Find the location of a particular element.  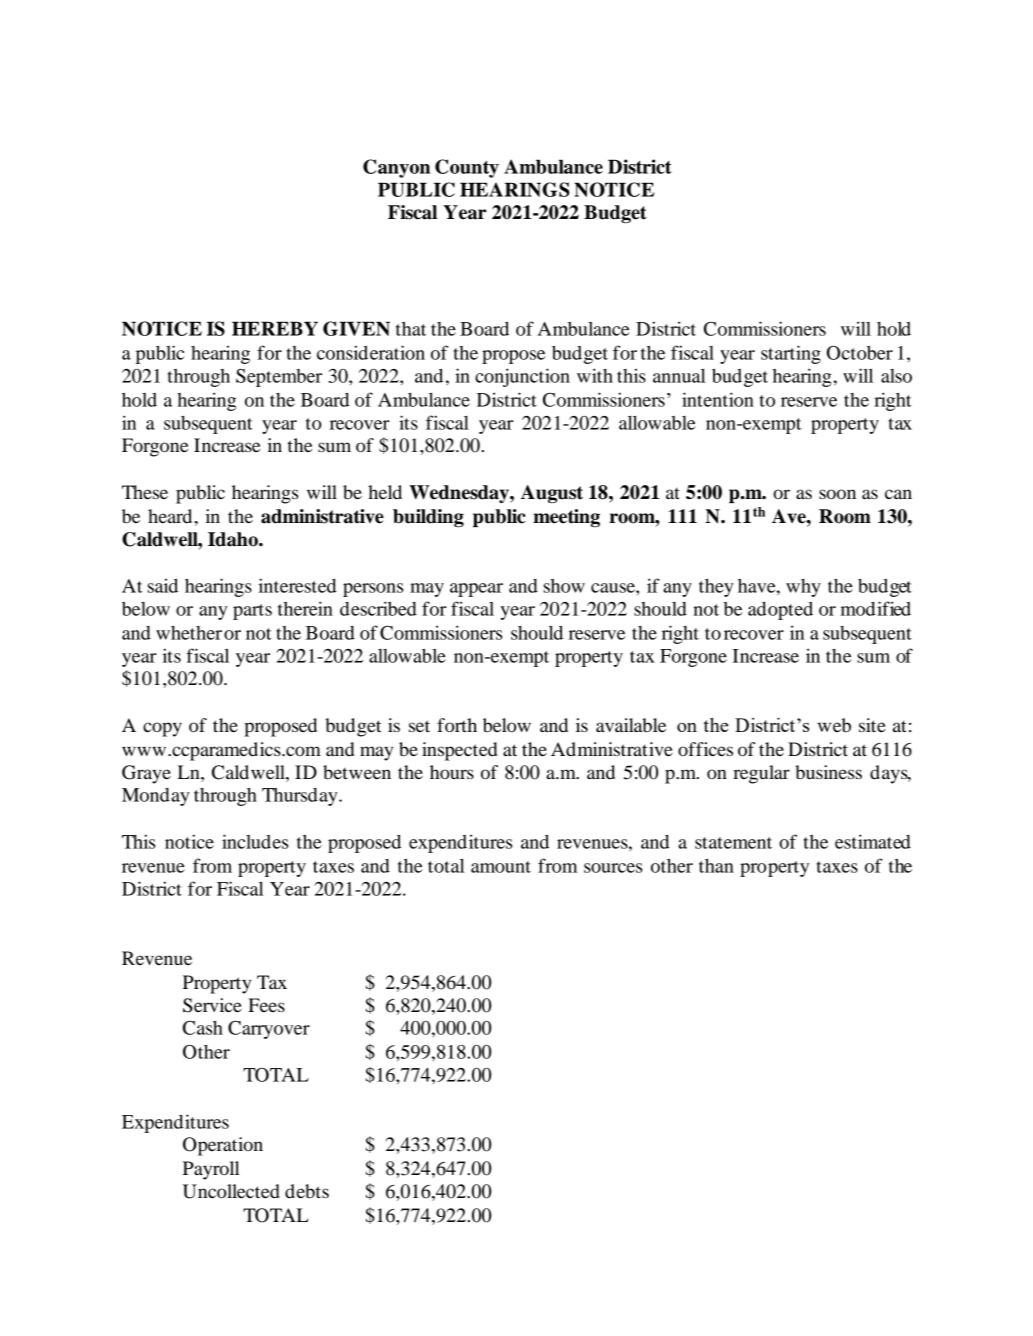

than is located at coordinates (716, 866).
